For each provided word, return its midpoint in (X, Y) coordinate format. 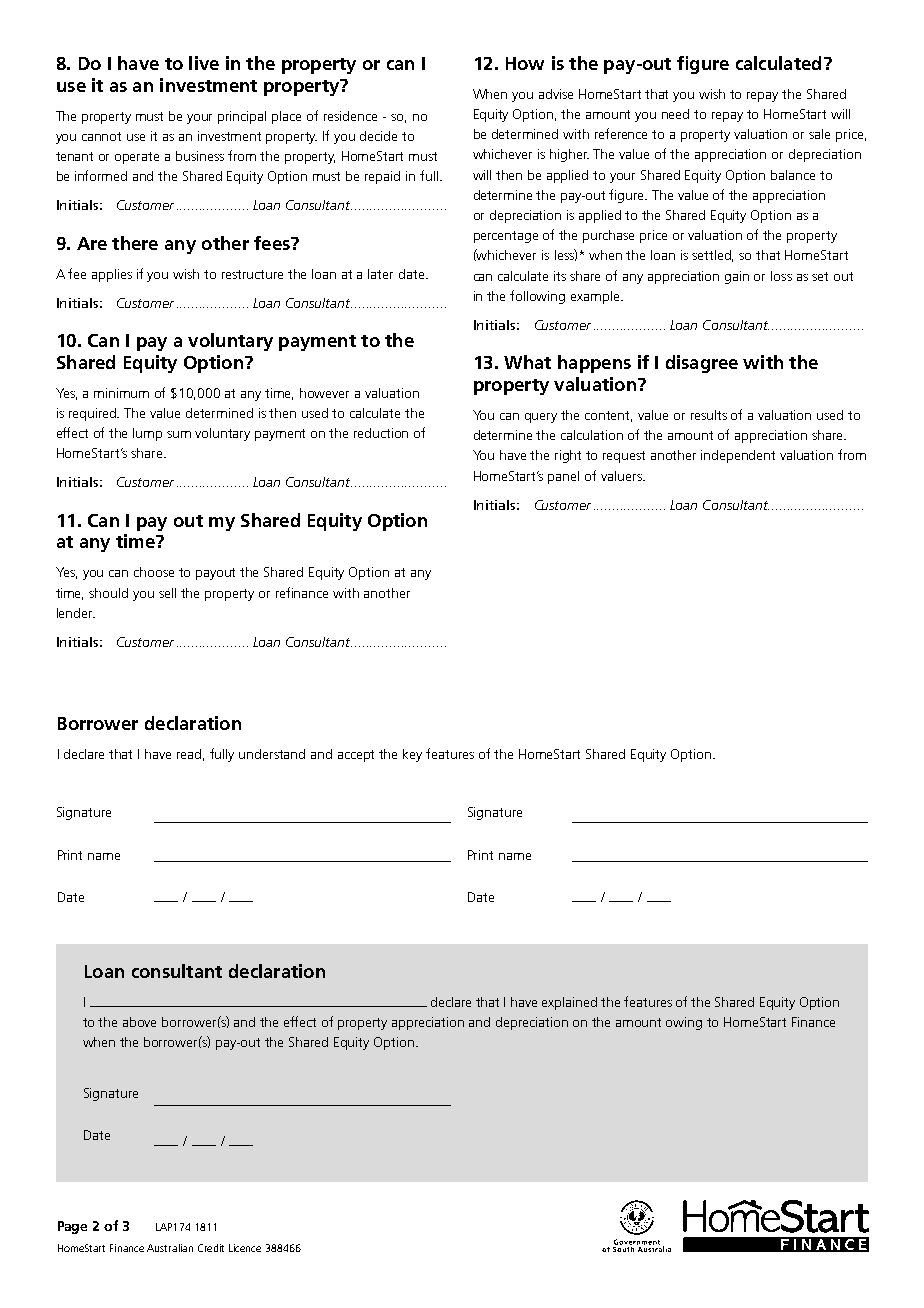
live (204, 63)
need (675, 114)
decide (378, 136)
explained (569, 1003)
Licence (245, 1248)
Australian (170, 1248)
